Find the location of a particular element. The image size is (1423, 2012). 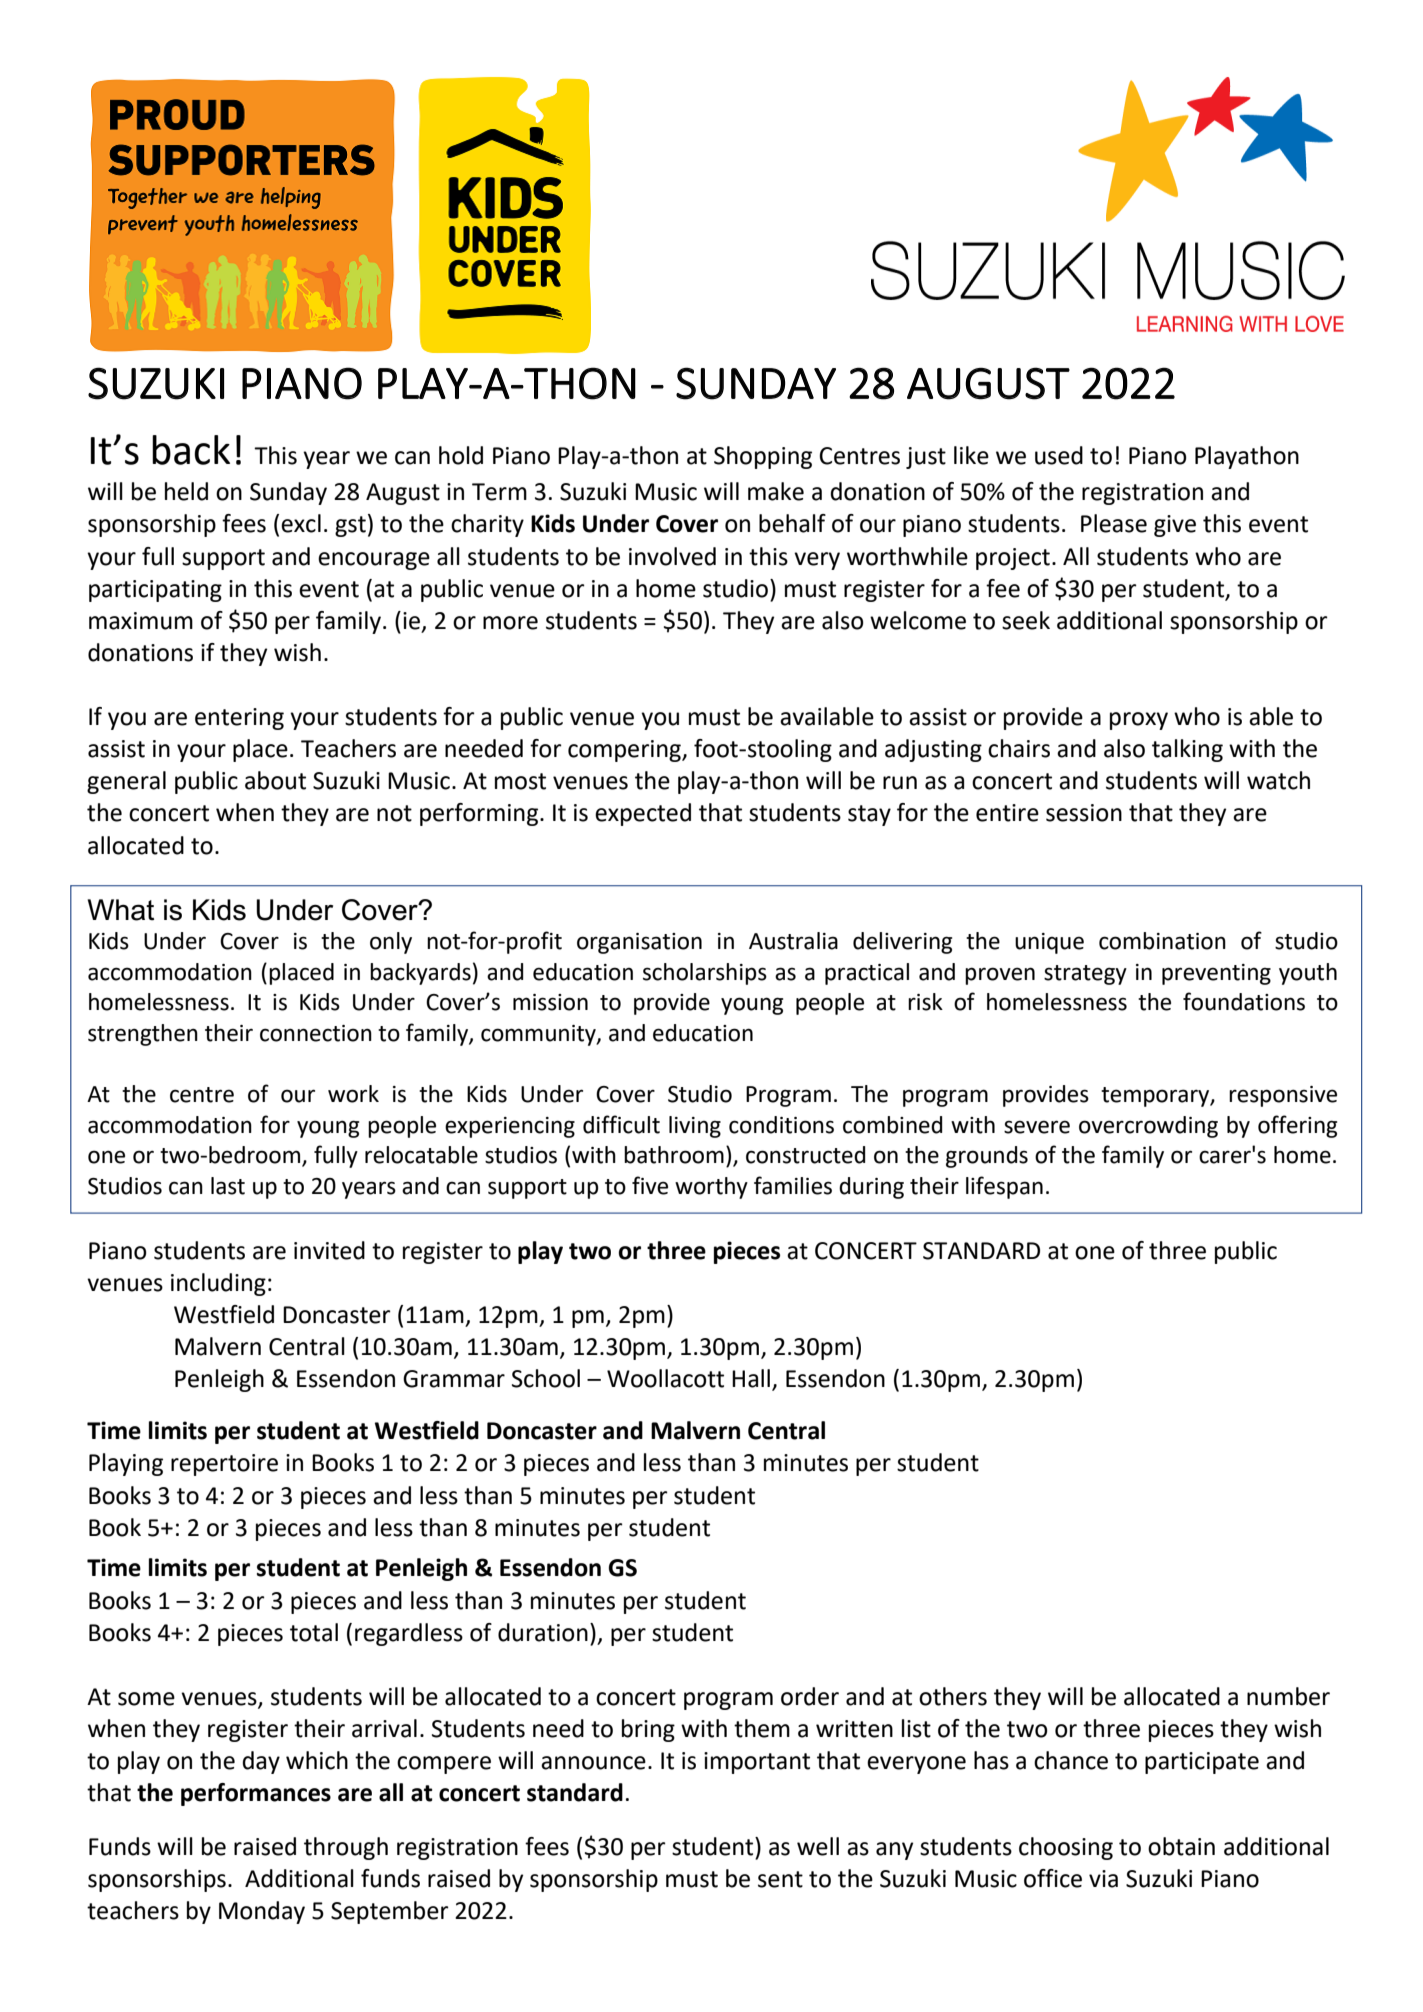

obtain is located at coordinates (1181, 1846).
